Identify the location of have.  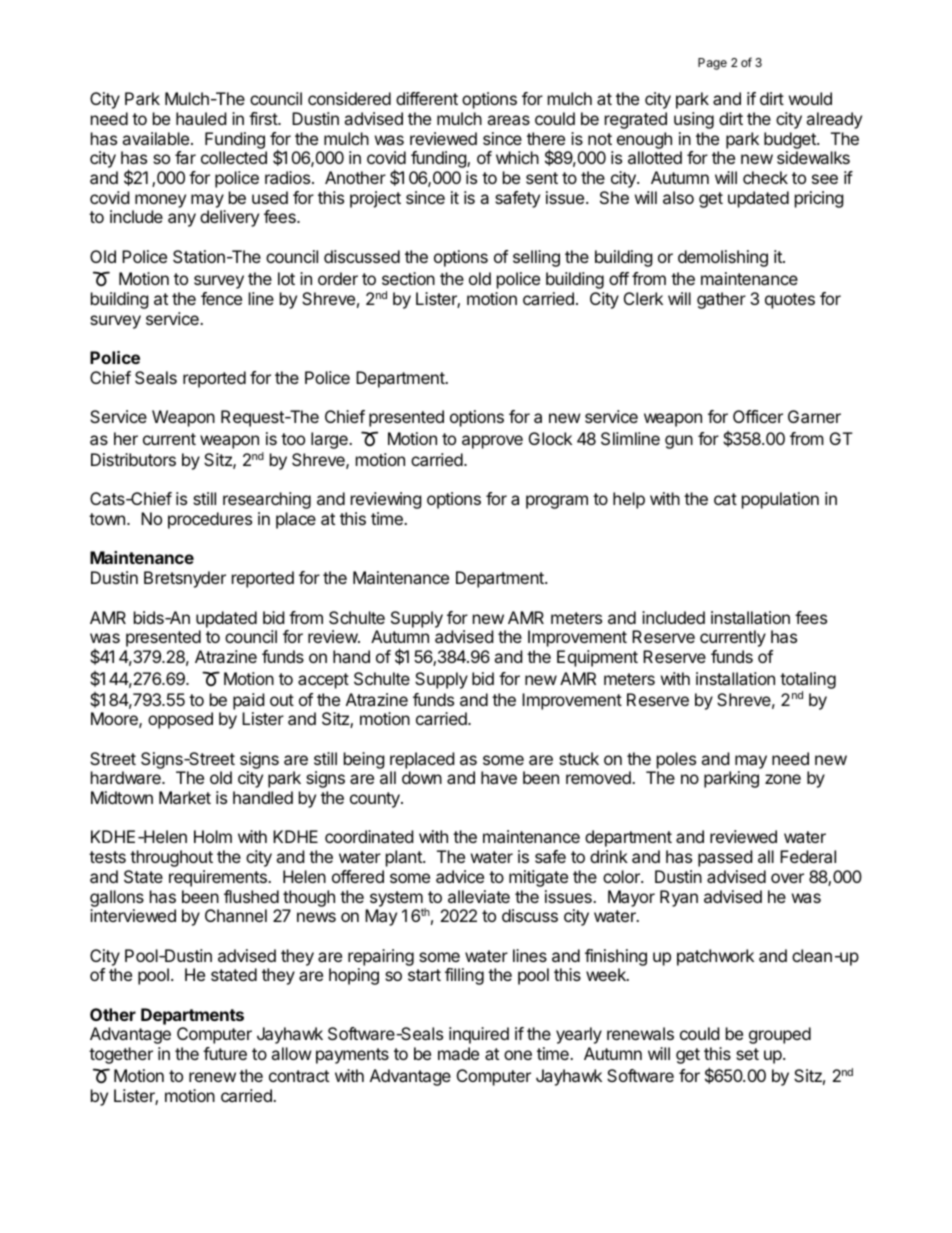
(499, 777).
